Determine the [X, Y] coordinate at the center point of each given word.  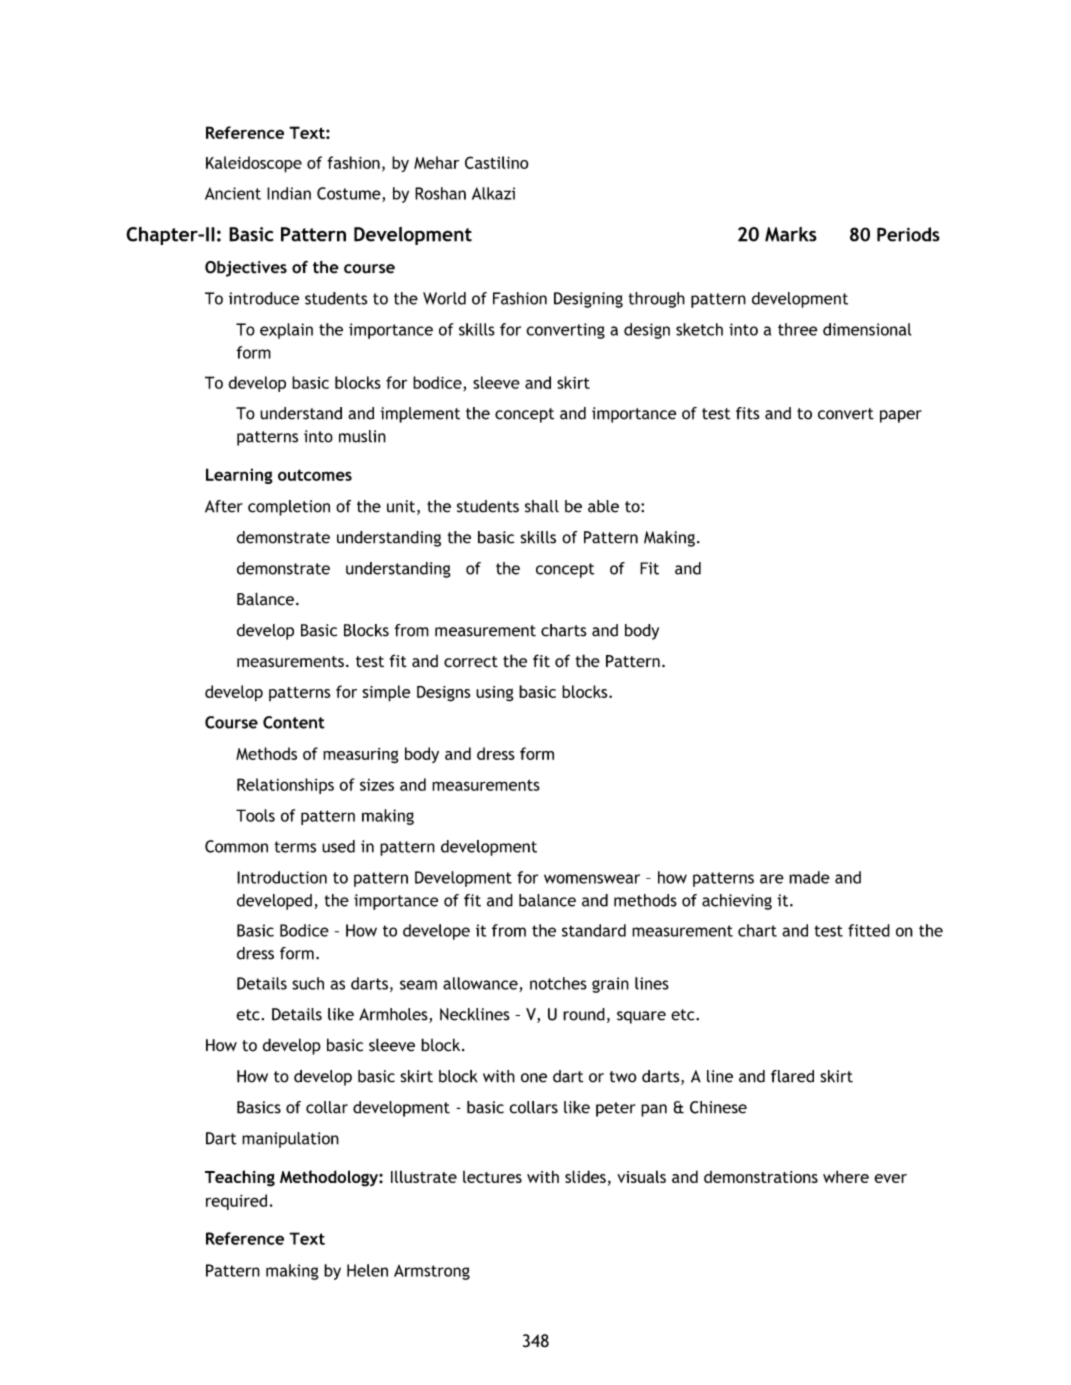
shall [542, 506]
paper [901, 416]
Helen [367, 1270]
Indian [289, 193]
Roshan [440, 193]
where [846, 1176]
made [809, 877]
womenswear [592, 879]
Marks [791, 234]
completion [289, 508]
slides [585, 1176]
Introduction [282, 877]
